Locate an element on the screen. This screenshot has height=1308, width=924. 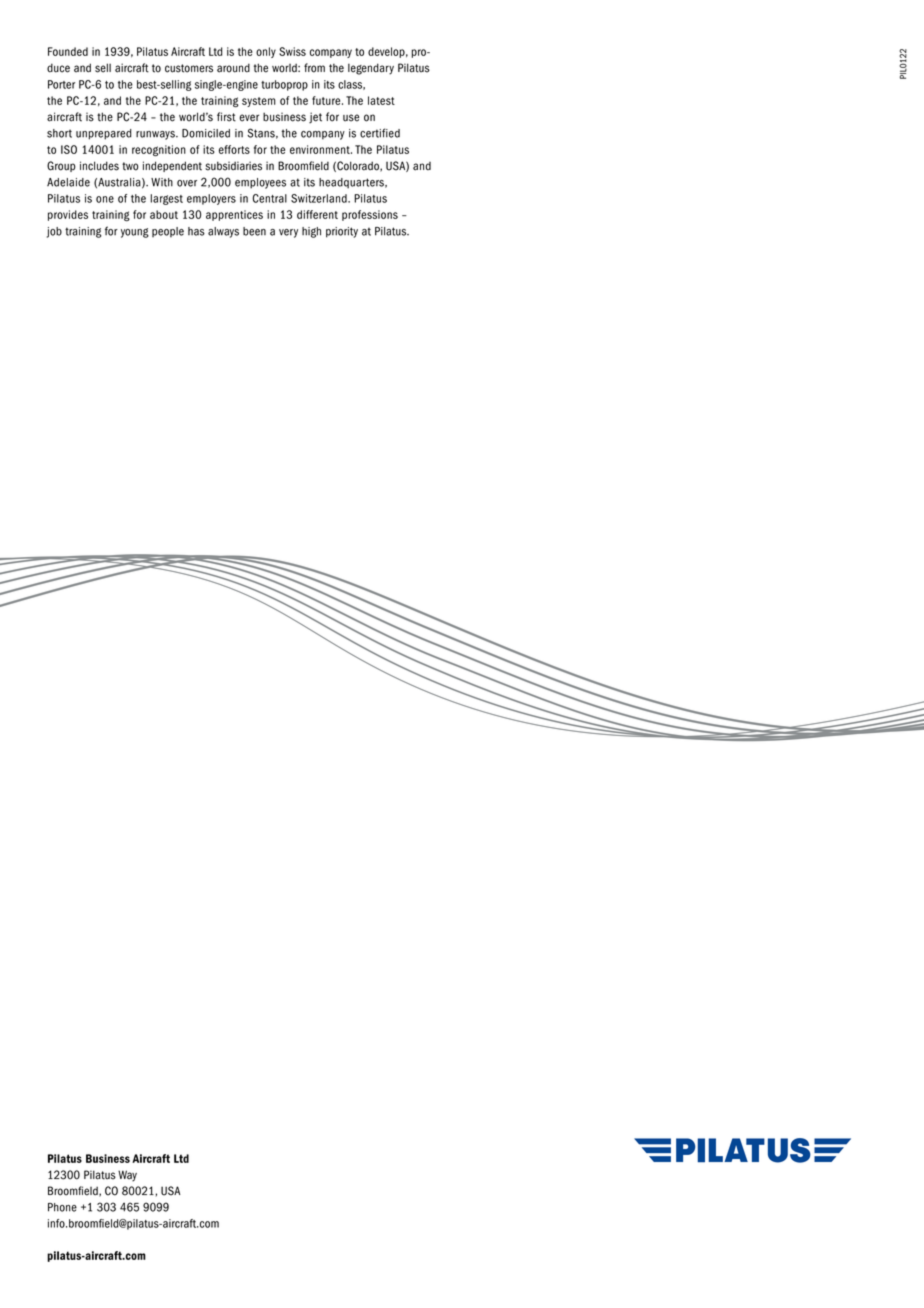
use is located at coordinates (351, 118).
